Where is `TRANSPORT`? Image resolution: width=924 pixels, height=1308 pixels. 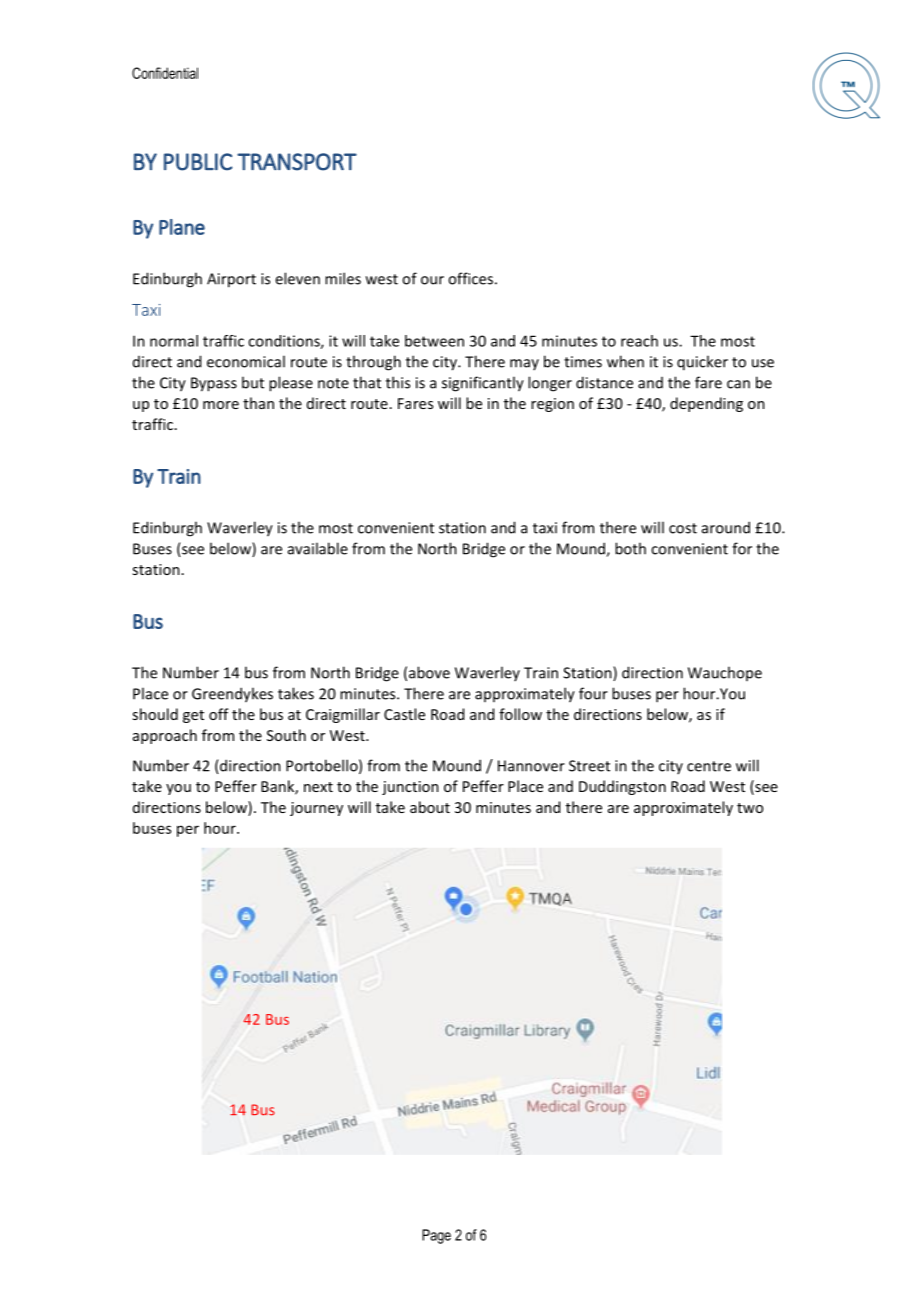 TRANSPORT is located at coordinates (297, 162).
